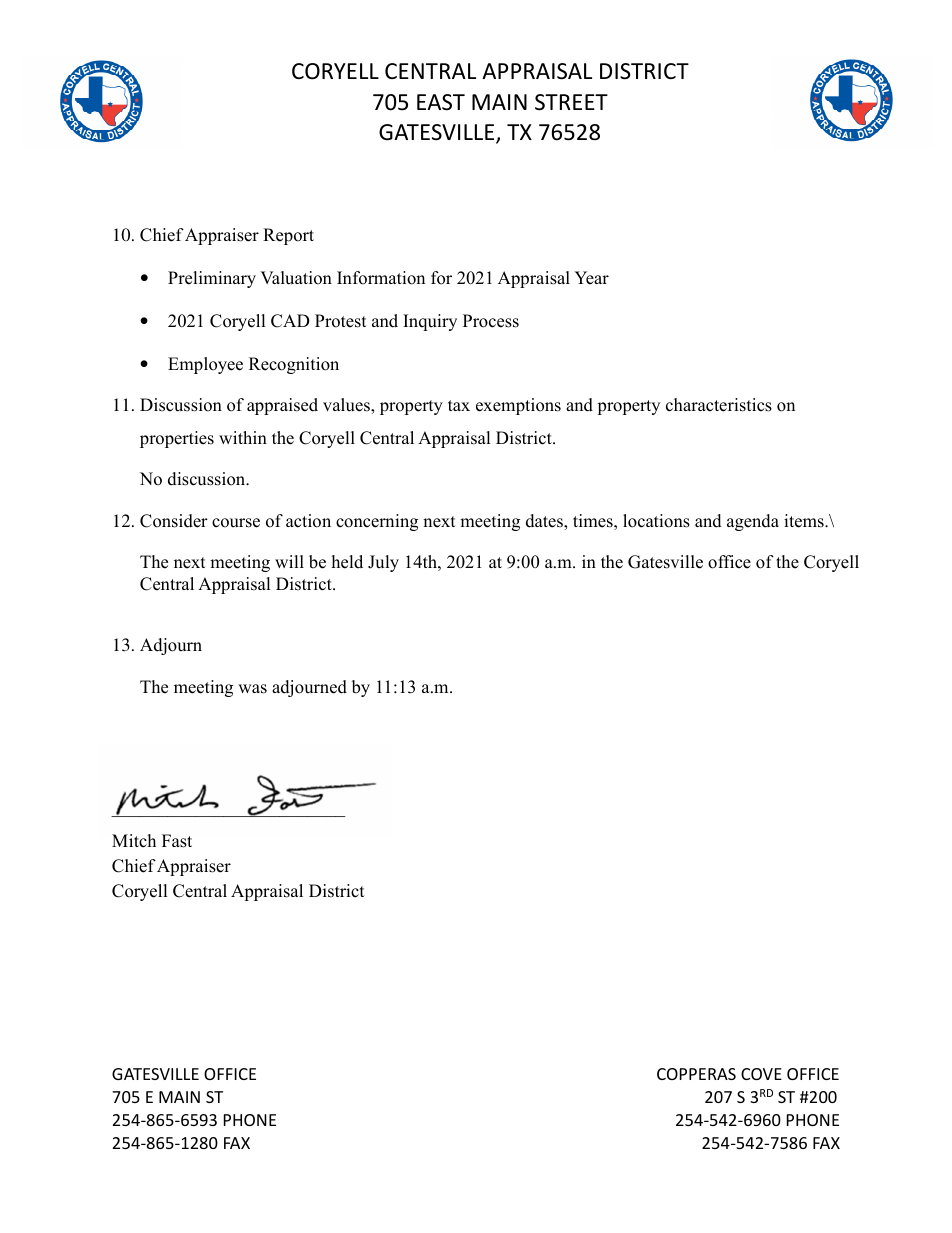 The width and height of the screenshot is (952, 1233). Describe the element at coordinates (288, 236) in the screenshot. I see `Report` at that location.
